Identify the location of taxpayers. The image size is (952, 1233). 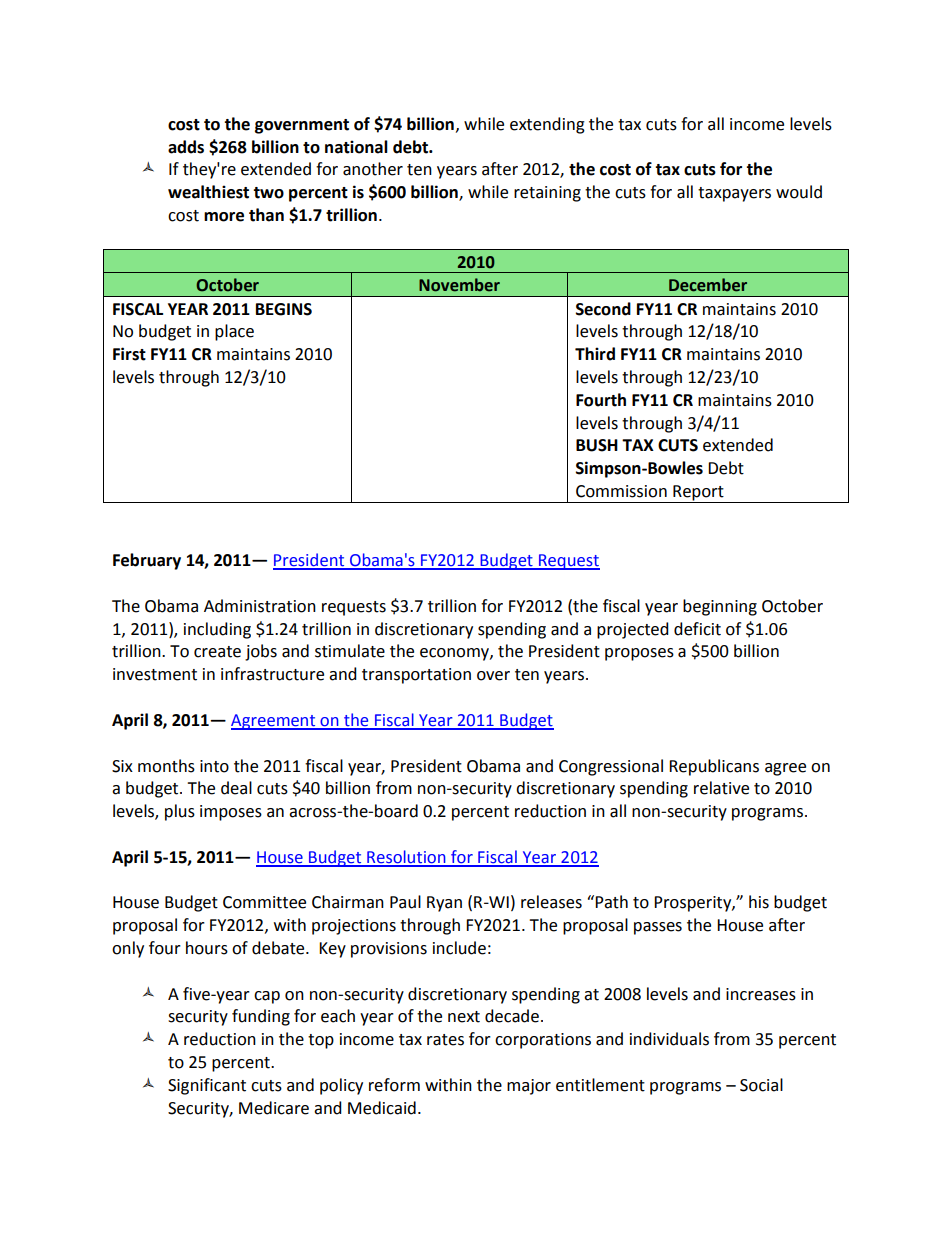
(734, 194).
